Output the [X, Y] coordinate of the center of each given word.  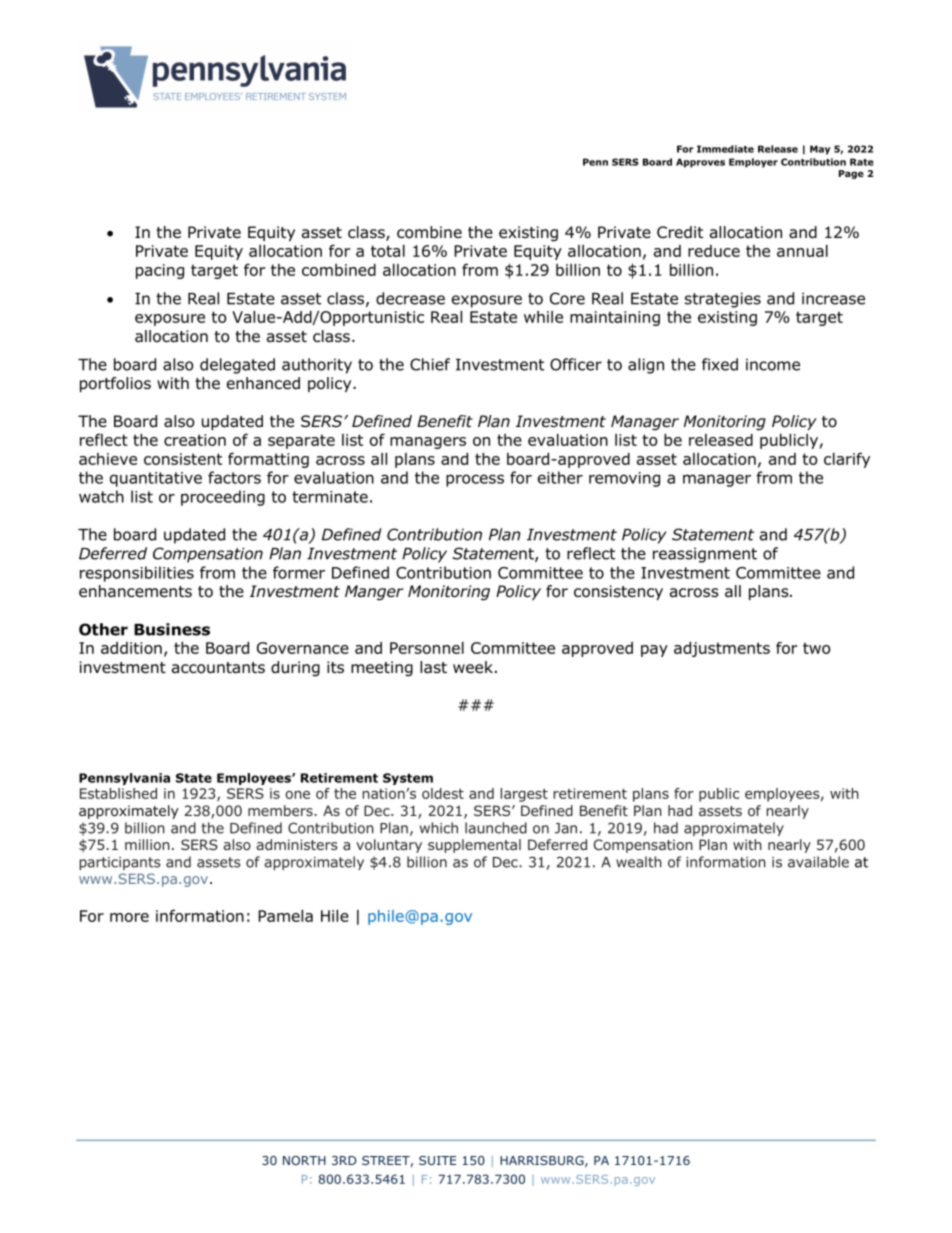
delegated [237, 366]
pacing [160, 271]
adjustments [722, 649]
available [818, 862]
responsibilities [137, 574]
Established [118, 793]
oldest [443, 793]
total [388, 251]
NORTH [304, 1160]
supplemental [474, 846]
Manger [374, 593]
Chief [430, 364]
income [773, 364]
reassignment [705, 555]
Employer [753, 163]
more [129, 917]
